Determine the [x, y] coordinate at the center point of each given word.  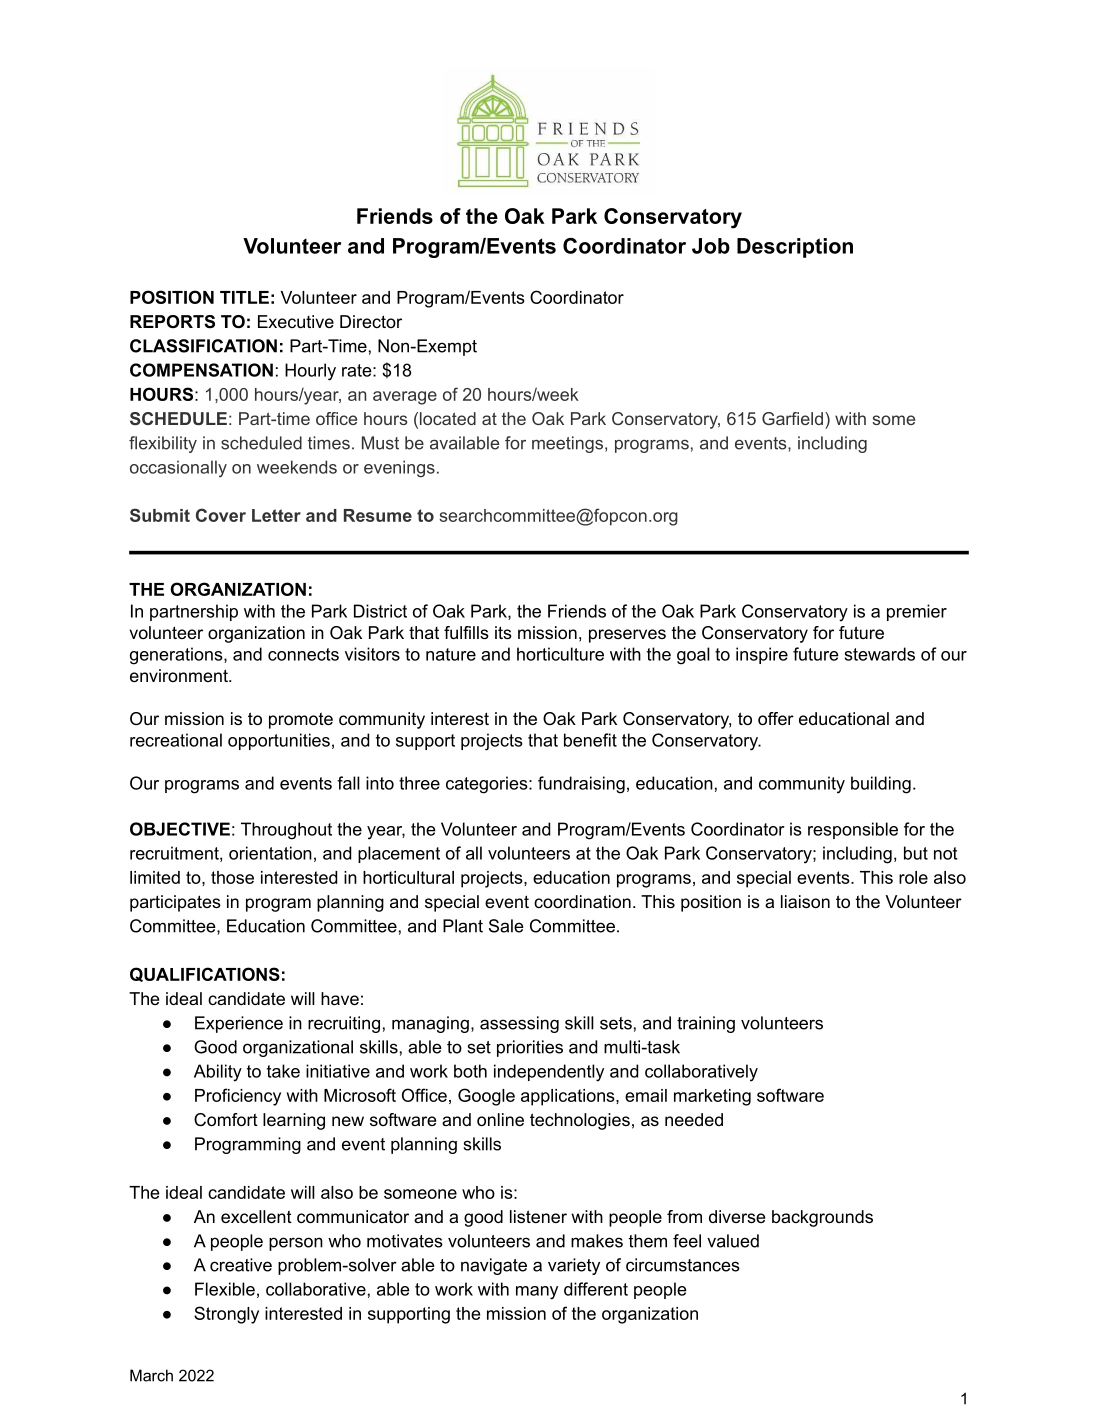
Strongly [226, 1315]
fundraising [581, 785]
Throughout [286, 831]
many [537, 1293]
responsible [853, 830]
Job [711, 246]
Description [795, 248]
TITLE [244, 297]
